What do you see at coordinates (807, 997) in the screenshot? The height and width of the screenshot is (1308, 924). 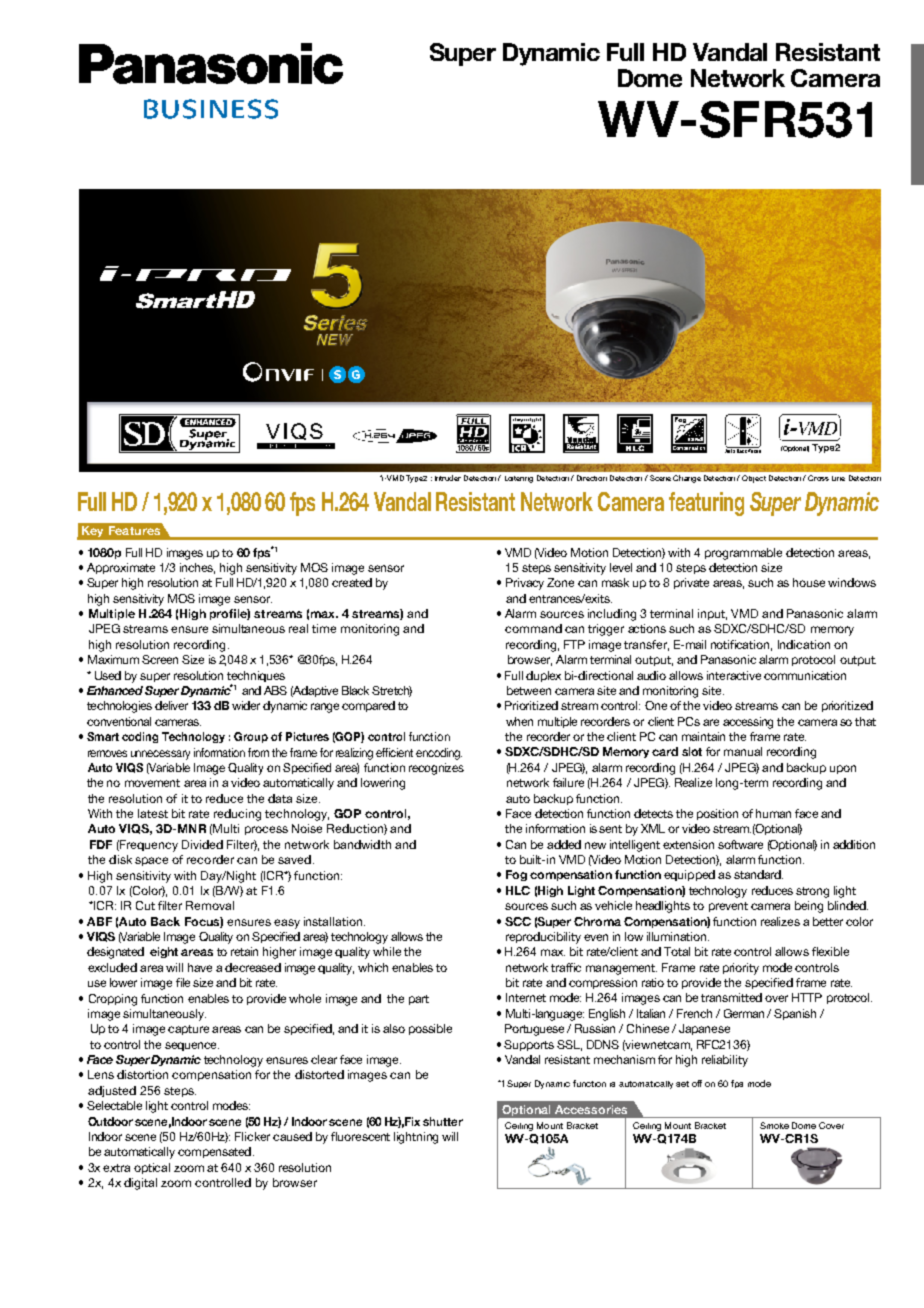 I see `HTTP` at bounding box center [807, 997].
